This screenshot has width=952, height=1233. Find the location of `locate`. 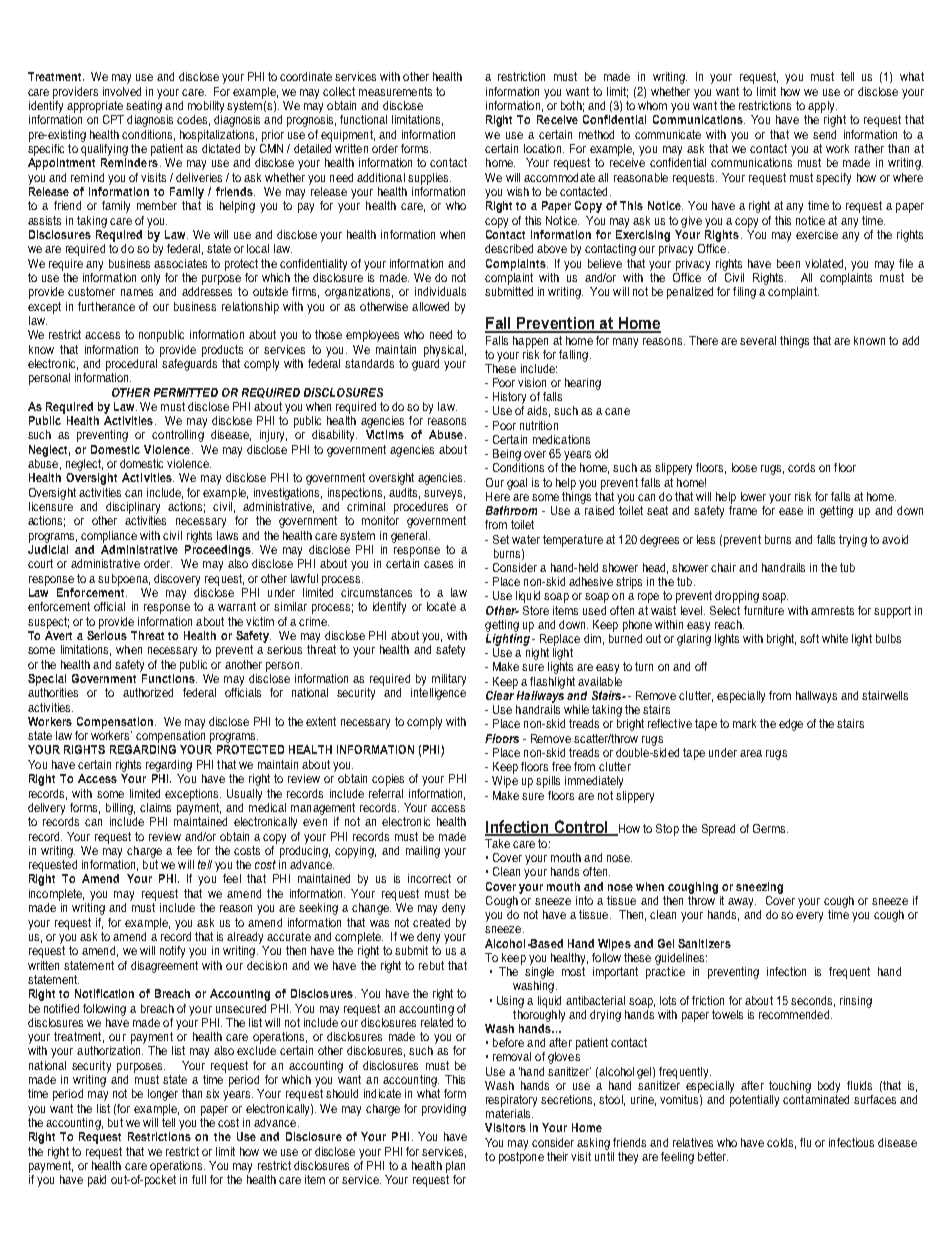

locate is located at coordinates (441, 606).
